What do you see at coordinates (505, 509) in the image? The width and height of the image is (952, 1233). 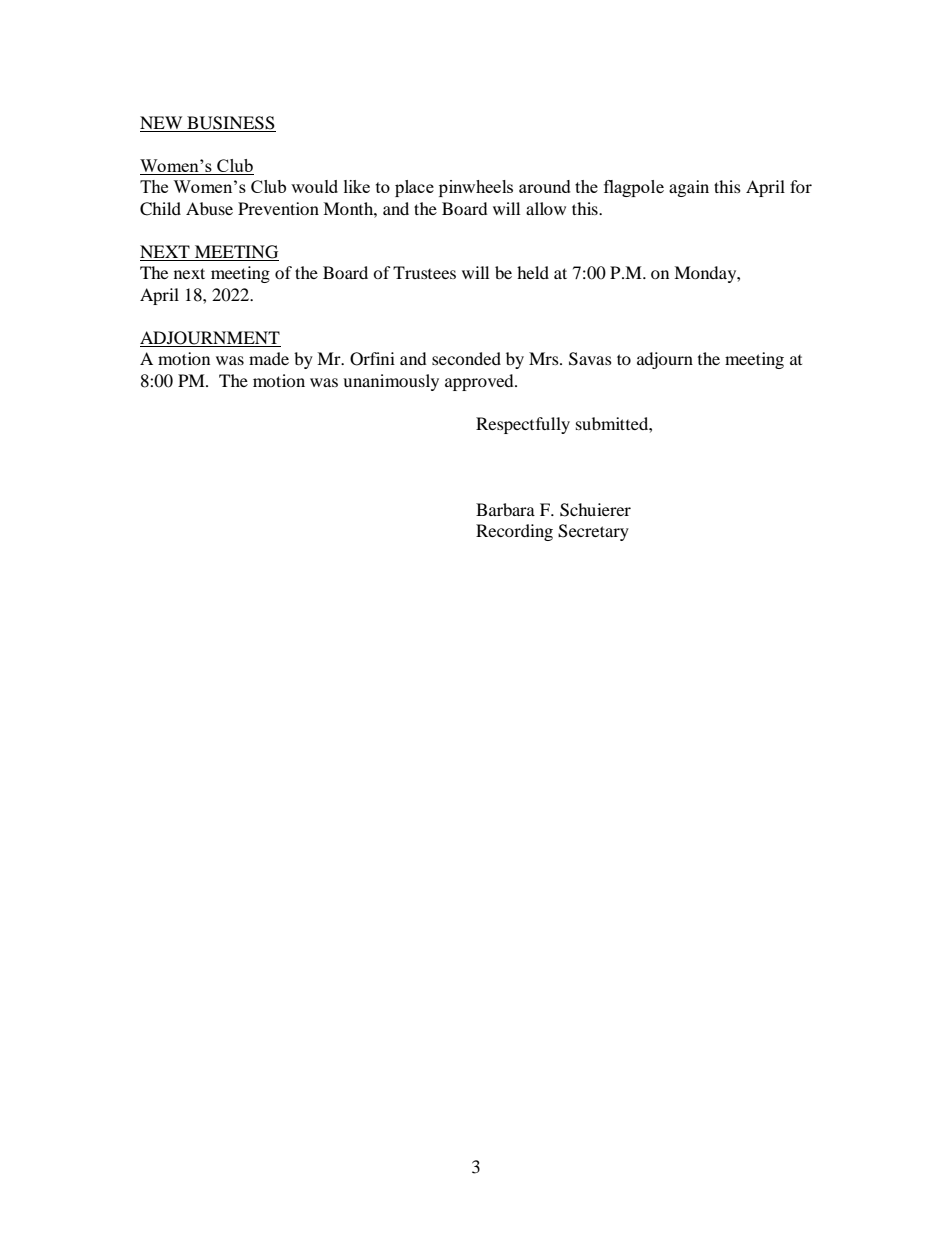 I see `Barbara` at bounding box center [505, 509].
